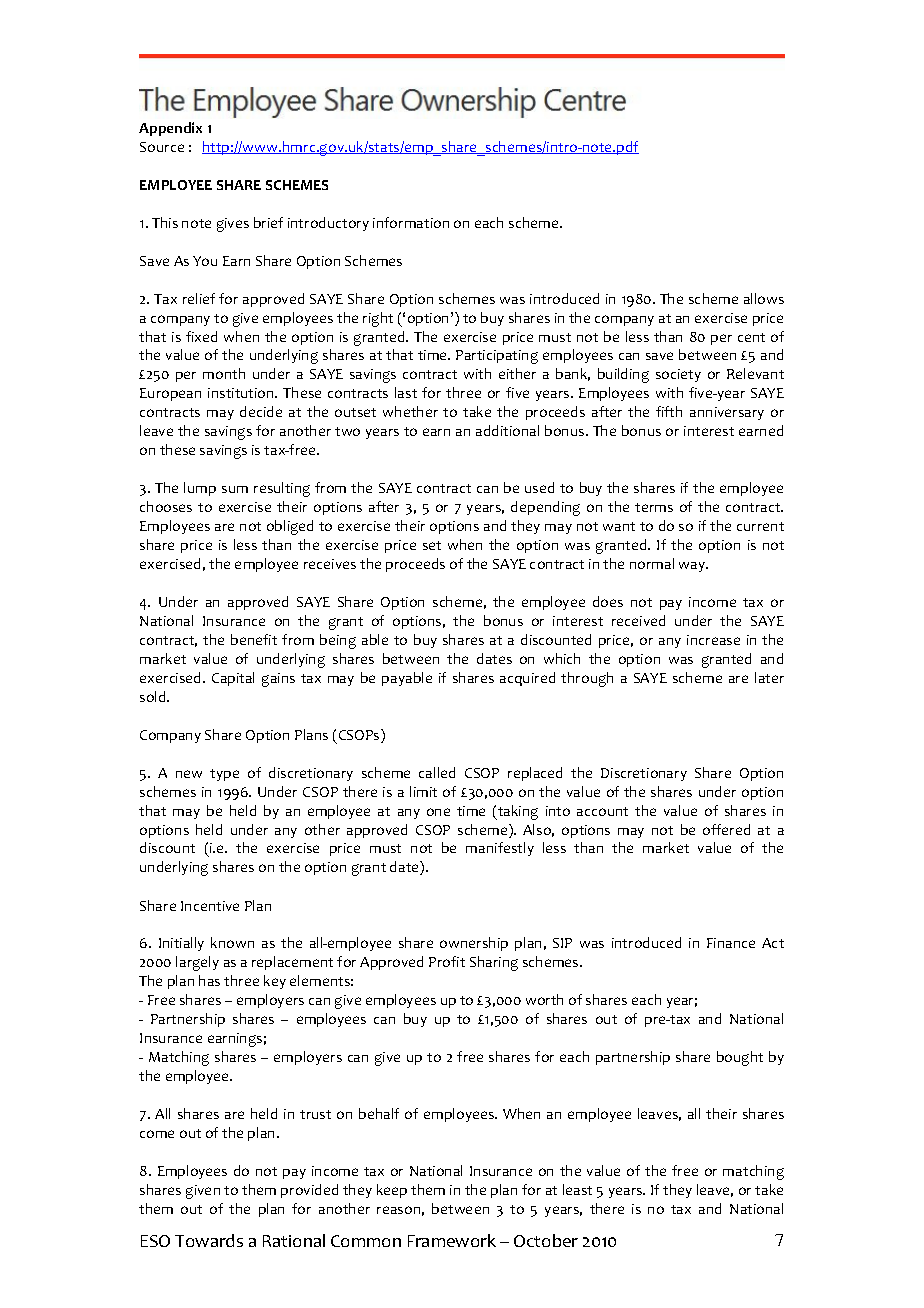 The image size is (924, 1308). Describe the element at coordinates (654, 507) in the page. I see `terms` at that location.
